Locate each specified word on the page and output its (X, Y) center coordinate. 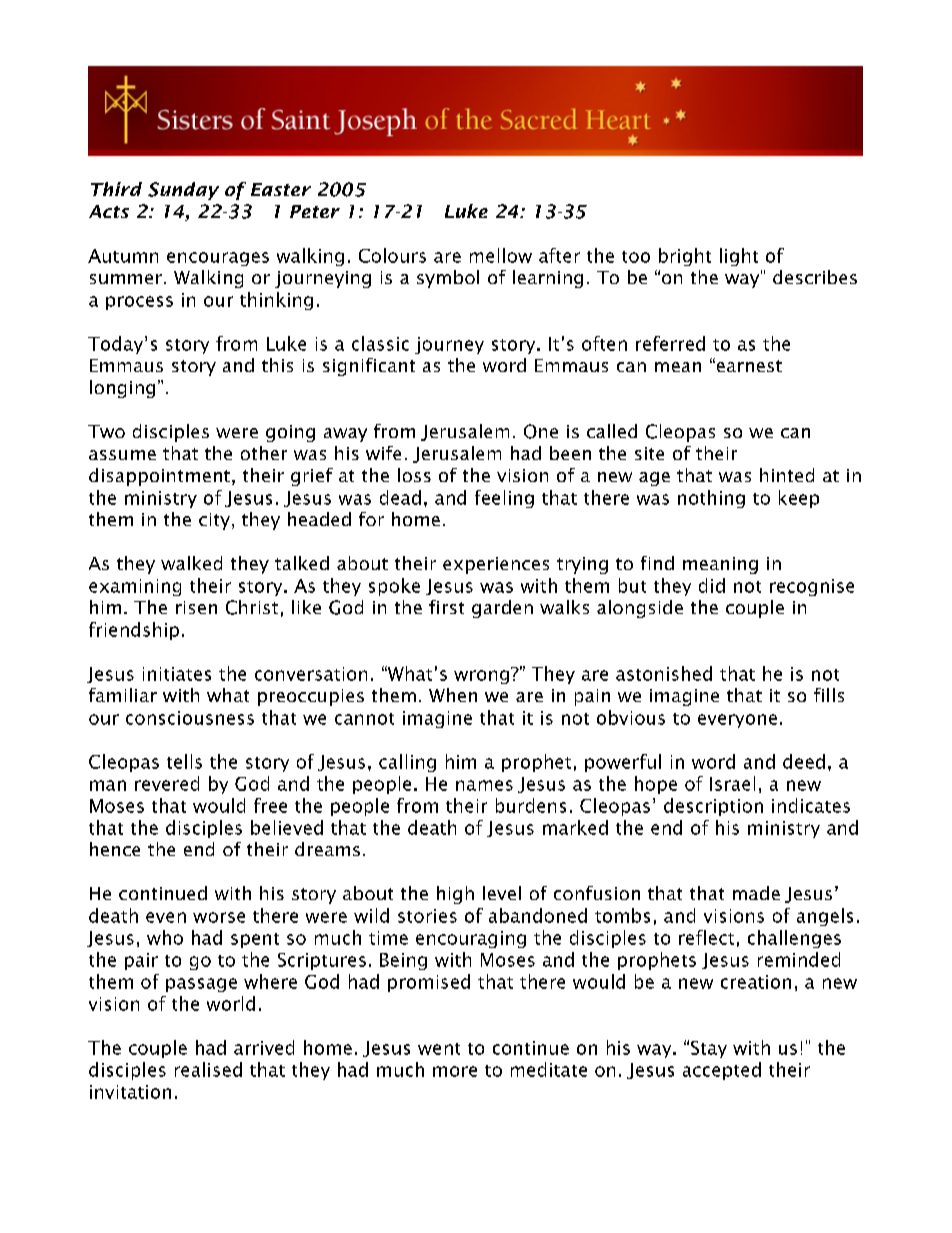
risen (196, 607)
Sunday (183, 191)
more (455, 1071)
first (446, 607)
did (712, 585)
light (739, 257)
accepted (722, 1071)
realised (208, 1069)
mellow (501, 255)
